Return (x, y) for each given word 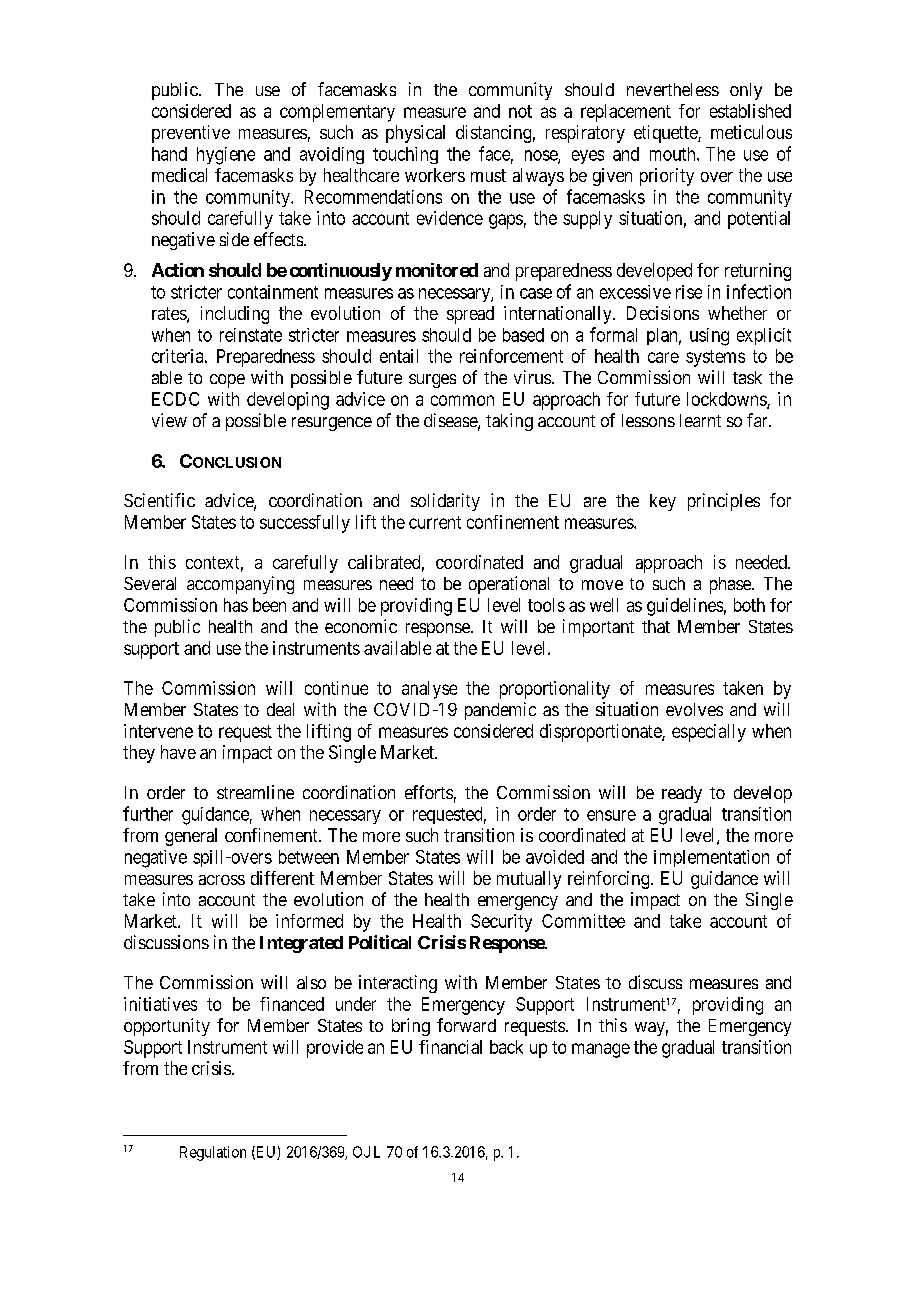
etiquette (666, 134)
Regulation (213, 1153)
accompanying (240, 585)
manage (601, 1050)
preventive (191, 134)
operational (509, 585)
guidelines (685, 607)
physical (415, 134)
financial (450, 1047)
